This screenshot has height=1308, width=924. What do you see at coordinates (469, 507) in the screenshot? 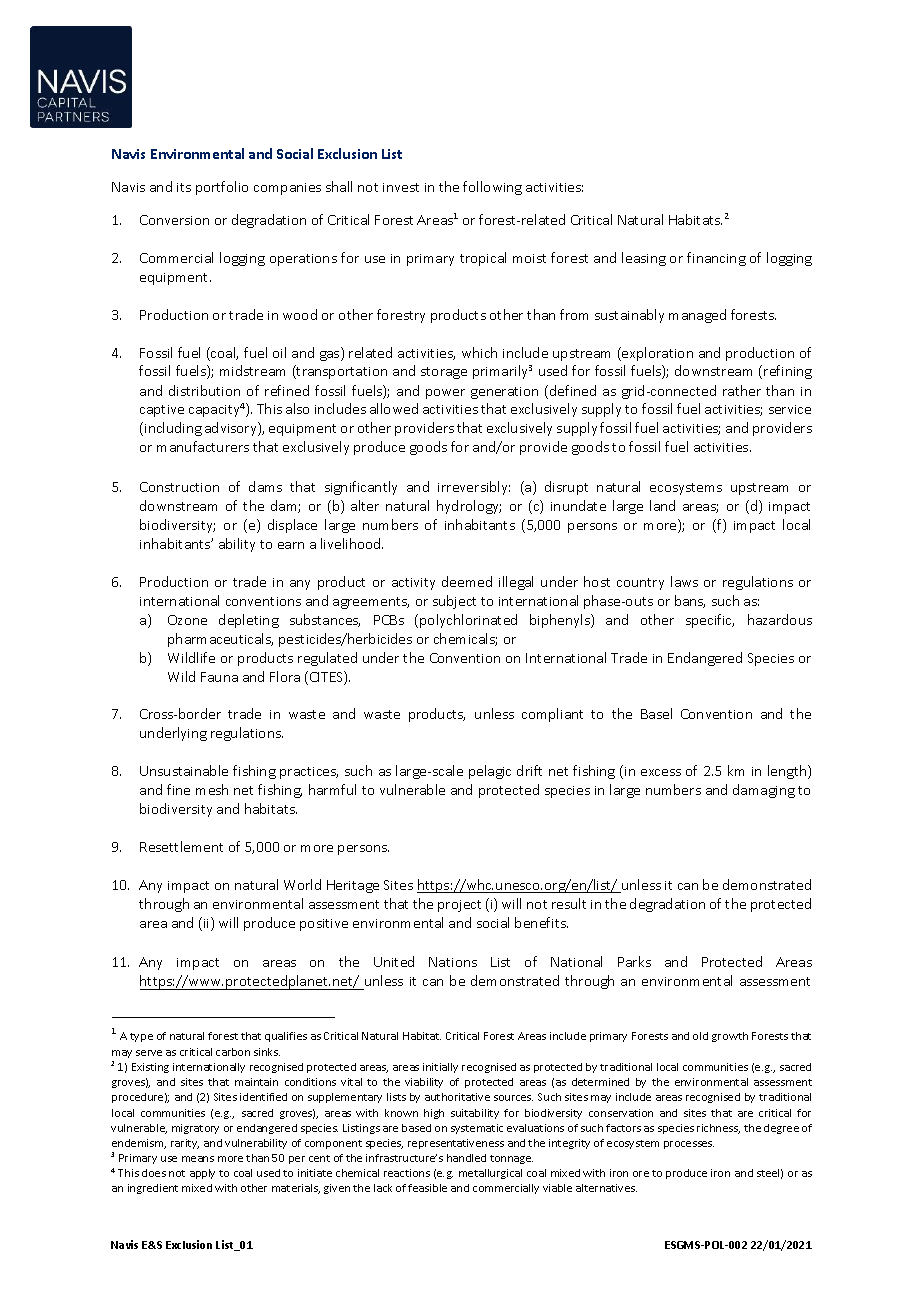
I see `hydrology` at bounding box center [469, 507].
